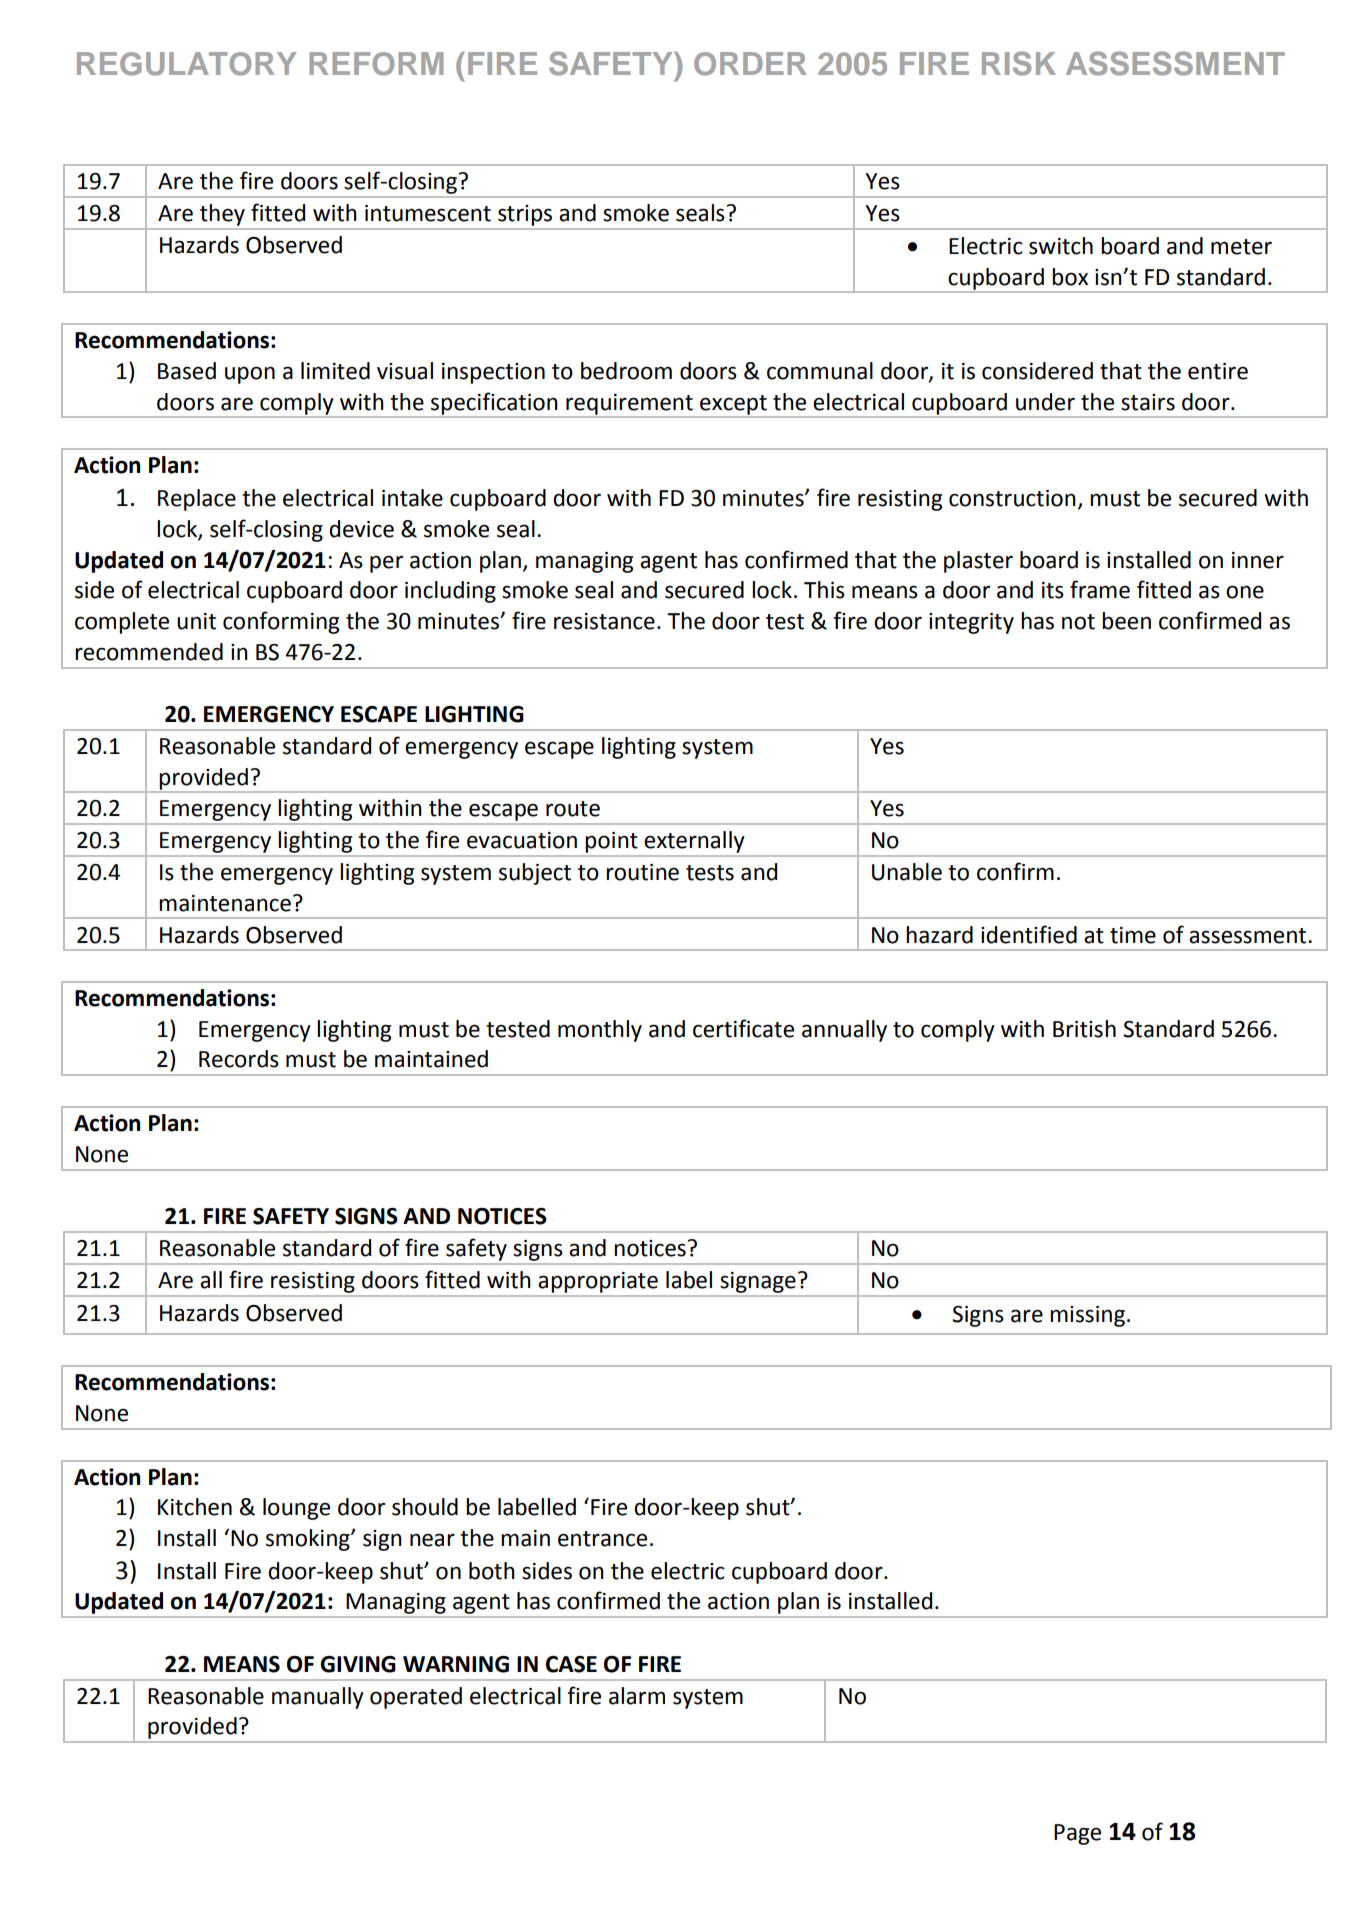  I want to click on manually, so click(318, 1698).
